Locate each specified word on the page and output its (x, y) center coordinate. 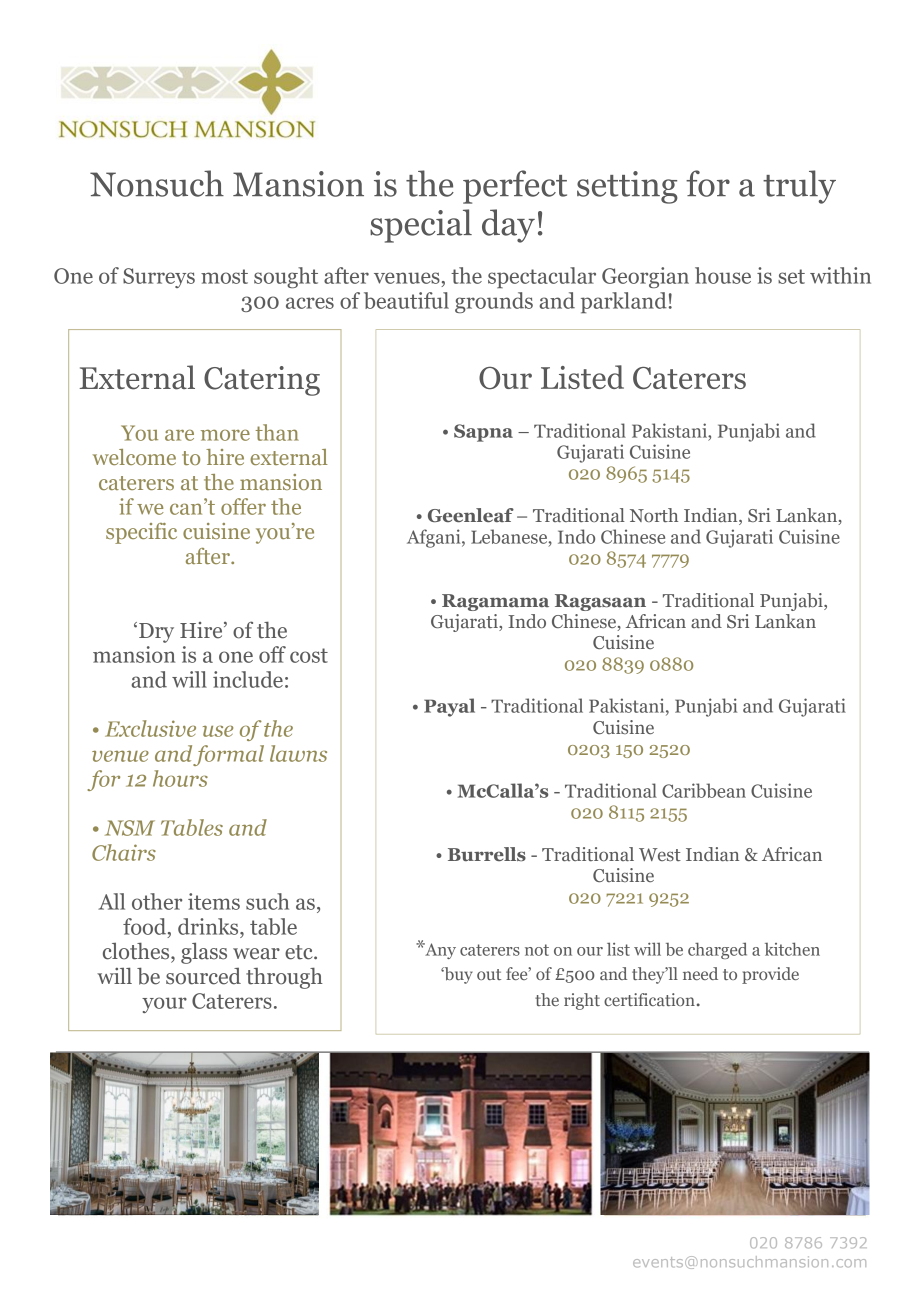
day (508, 226)
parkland (624, 302)
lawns (298, 753)
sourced (203, 976)
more (225, 435)
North (654, 515)
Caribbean (704, 790)
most (224, 276)
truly (799, 187)
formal (228, 755)
